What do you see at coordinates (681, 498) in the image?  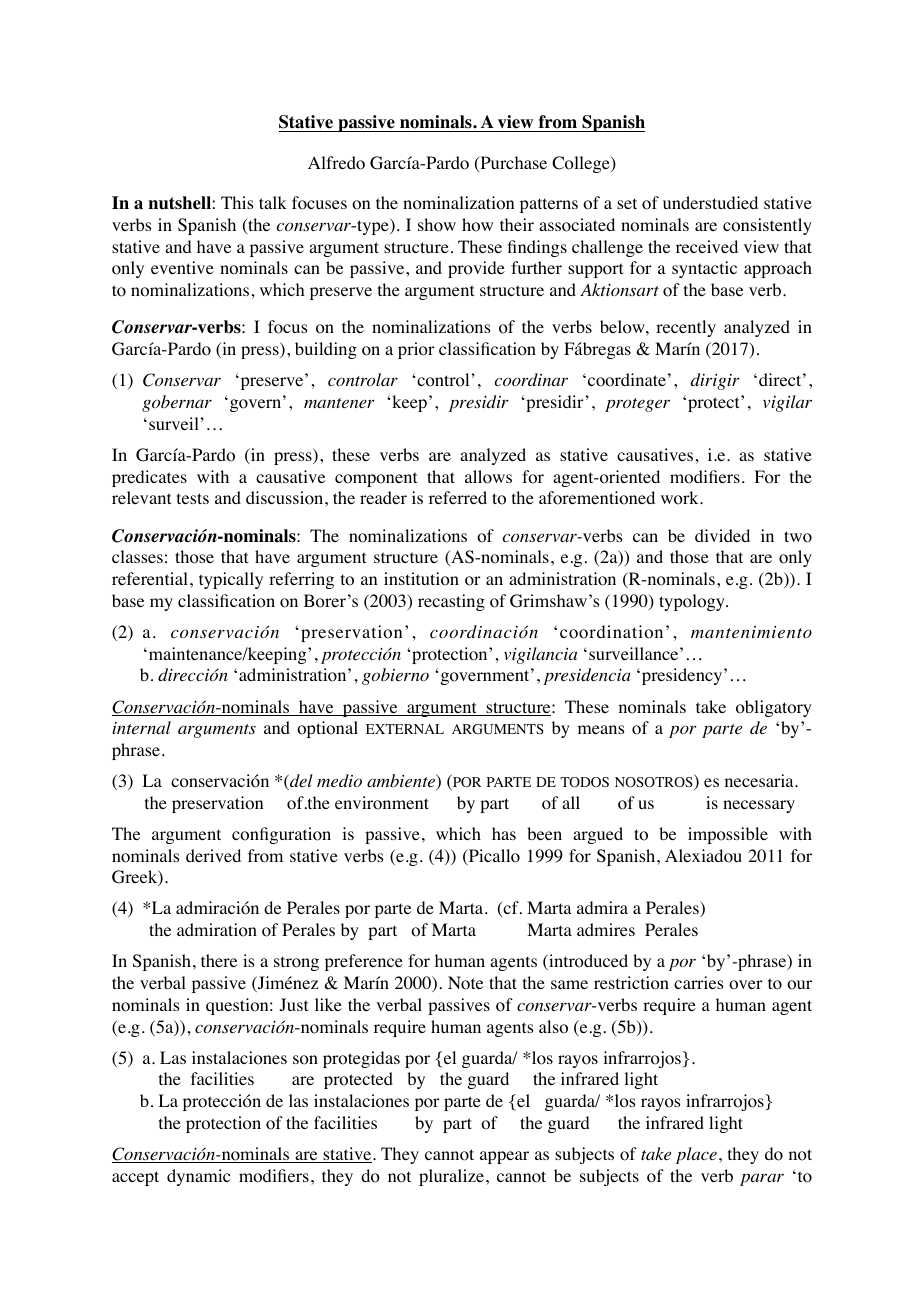 I see `work` at bounding box center [681, 498].
